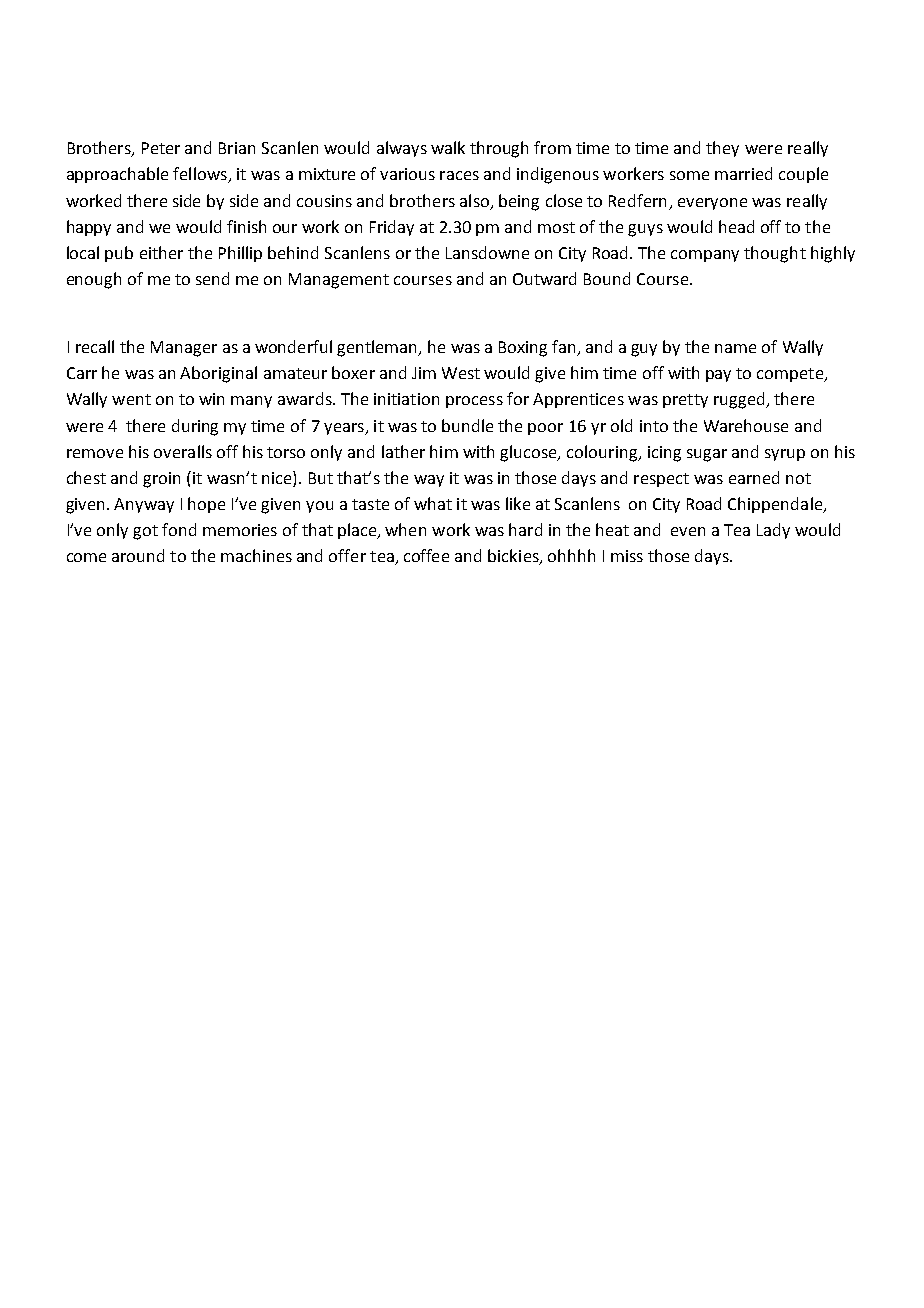  I want to click on coffee, so click(426, 555).
